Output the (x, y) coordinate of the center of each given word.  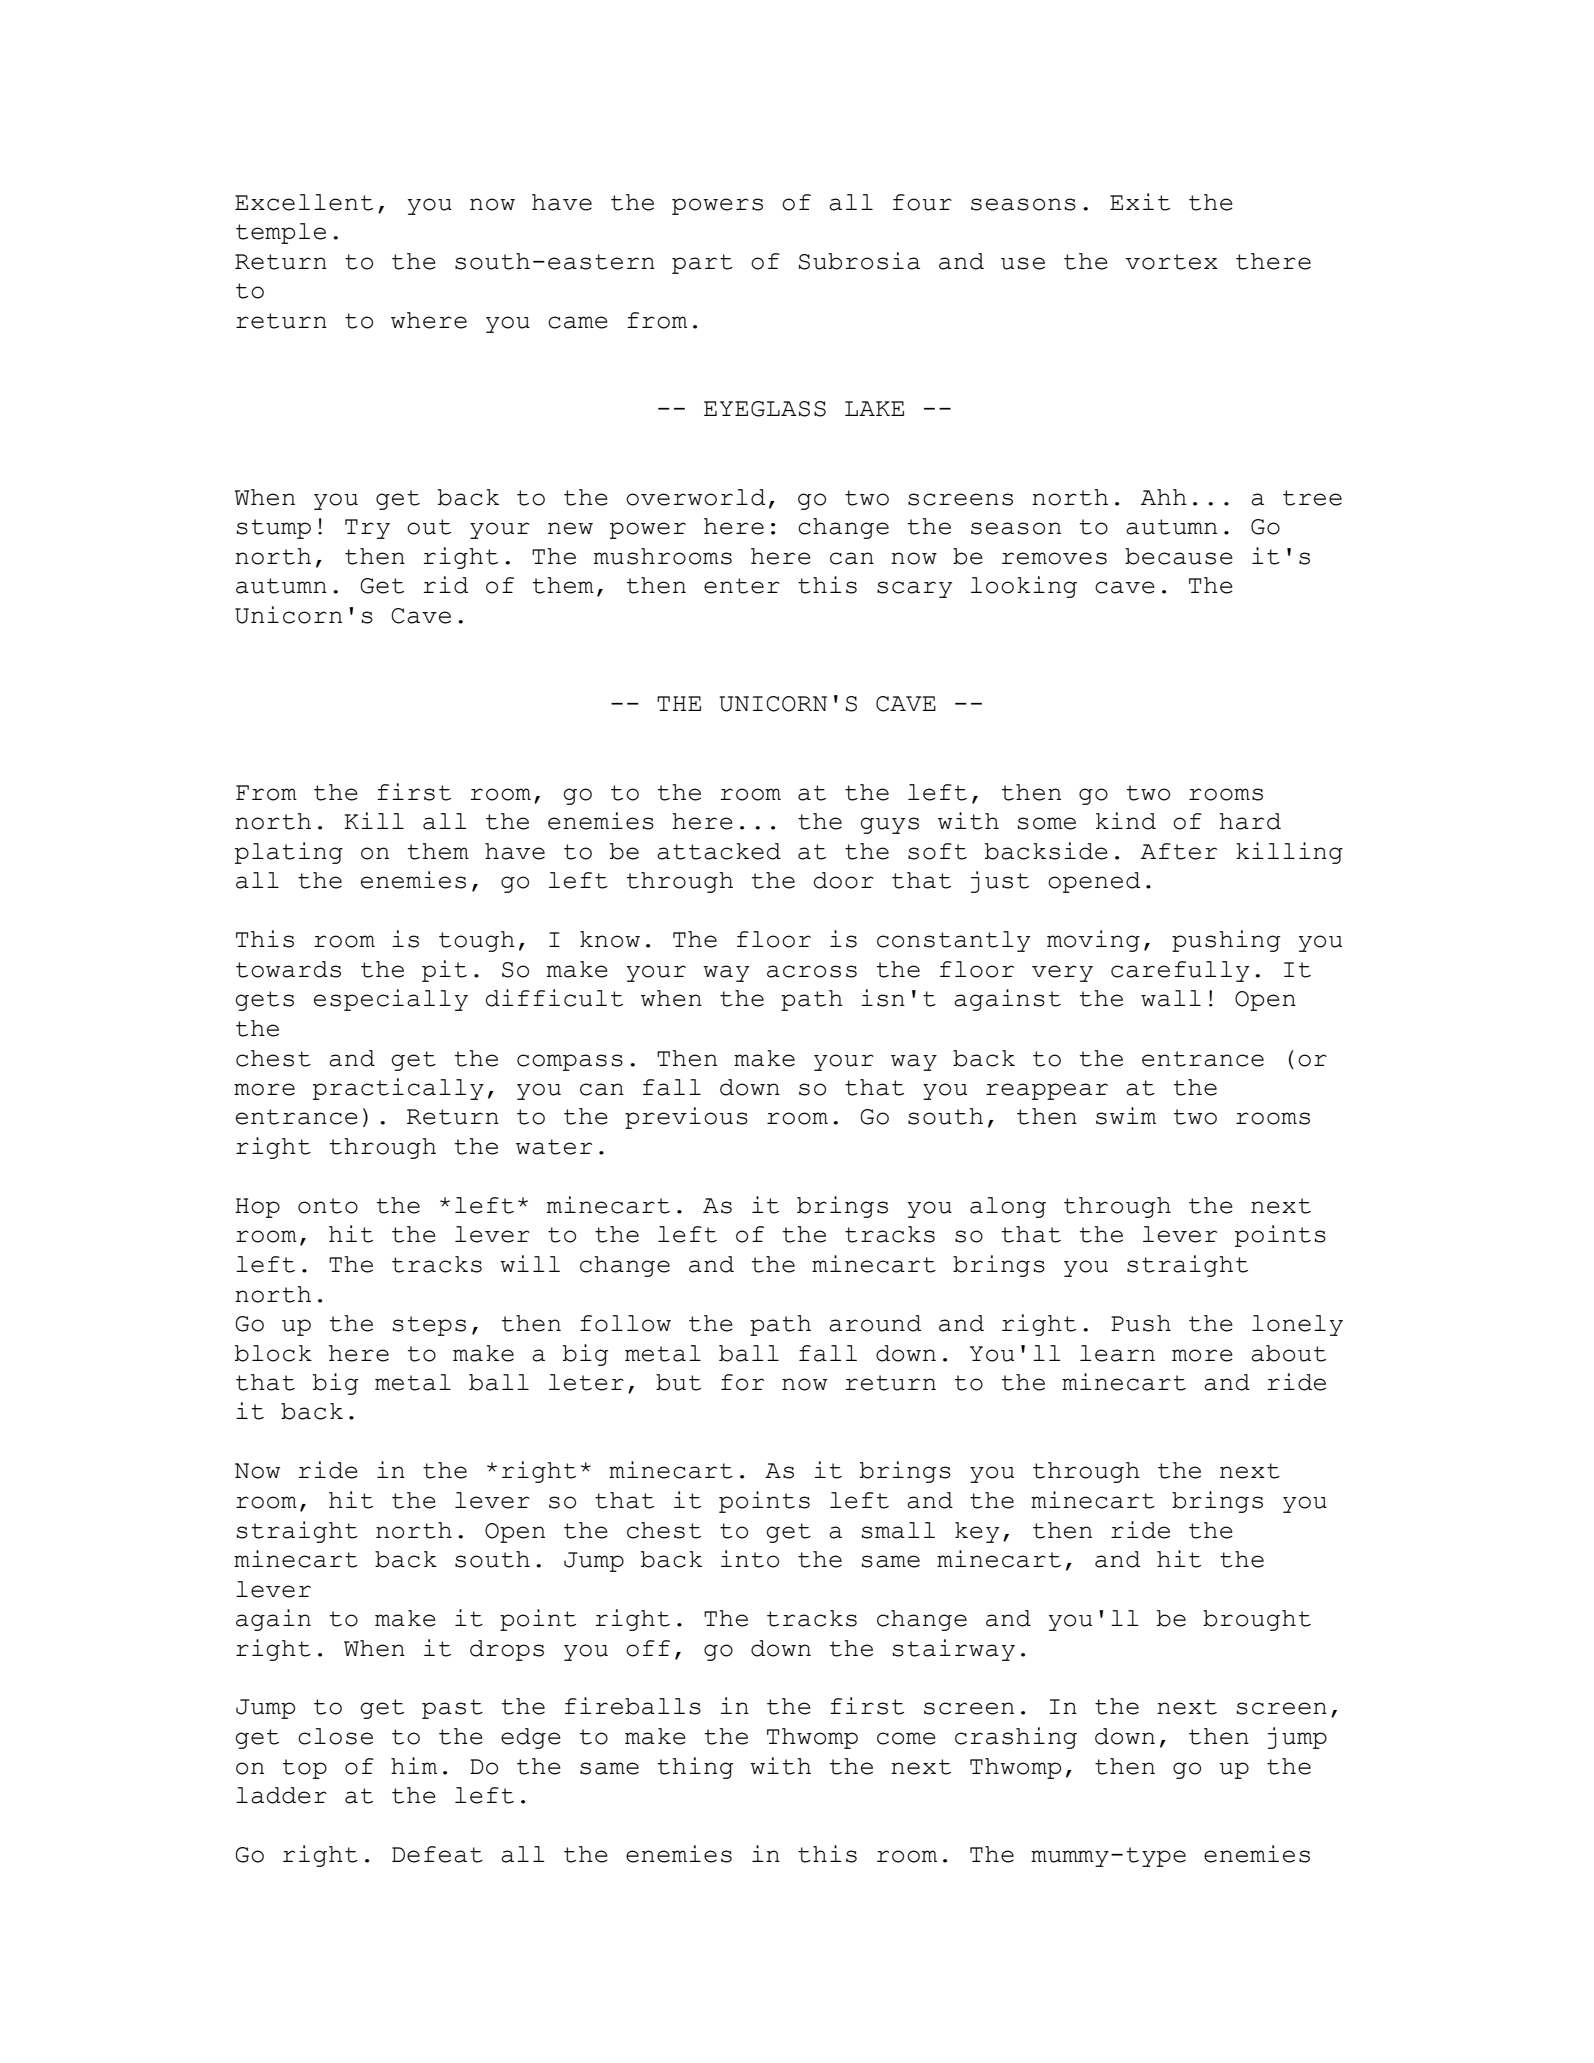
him (414, 1765)
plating (289, 853)
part (702, 264)
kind (1126, 821)
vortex (1171, 262)
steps (429, 1326)
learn (1117, 1353)
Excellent (304, 202)
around (875, 1323)
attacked (719, 851)
